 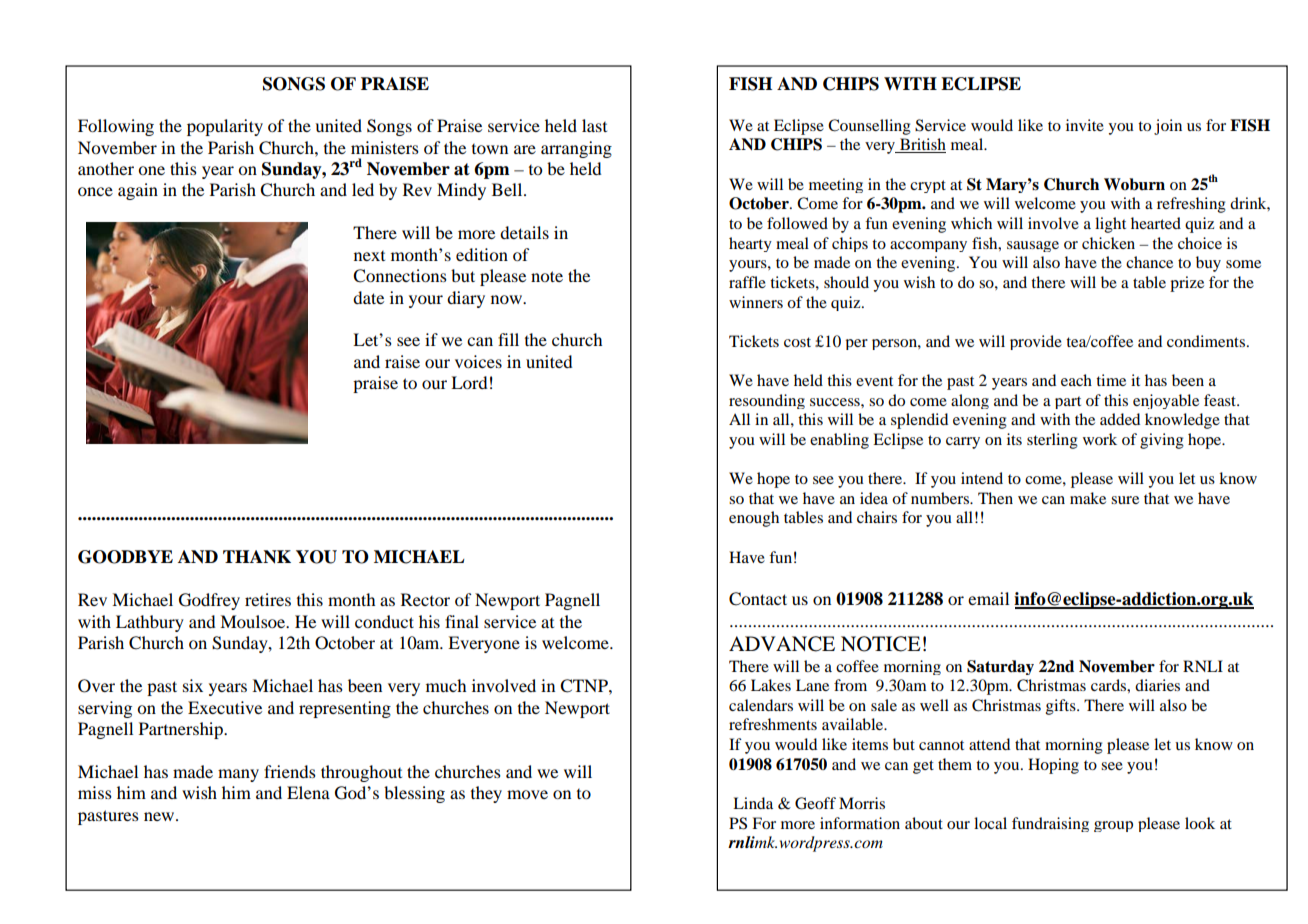 What do you see at coordinates (576, 149) in the image?
I see `arranging` at bounding box center [576, 149].
